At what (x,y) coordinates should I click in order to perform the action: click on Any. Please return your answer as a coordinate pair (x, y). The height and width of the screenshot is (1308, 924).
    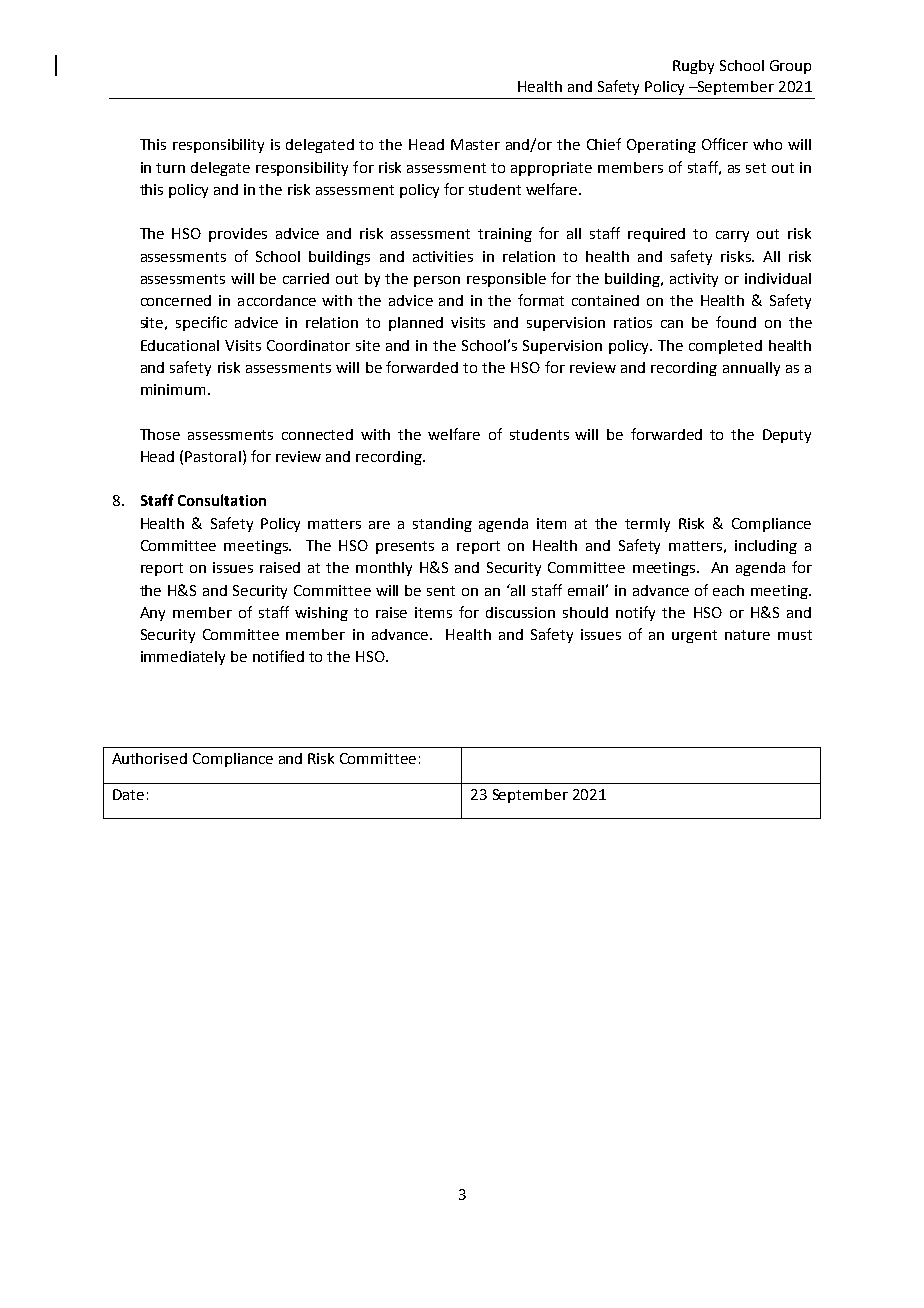
    Looking at the image, I should click on (152, 614).
